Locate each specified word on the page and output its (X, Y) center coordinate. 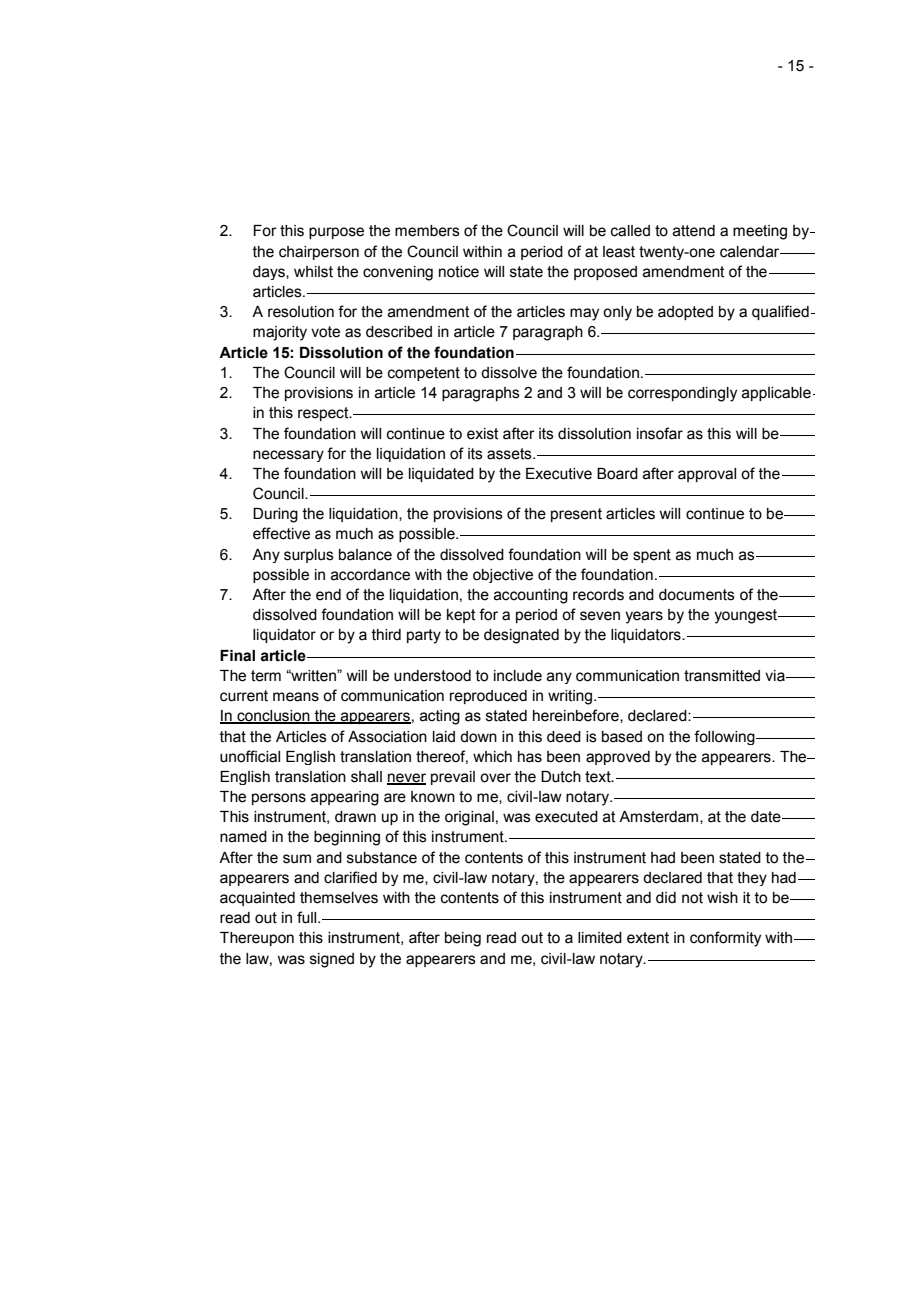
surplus (309, 556)
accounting (531, 596)
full (308, 917)
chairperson (319, 253)
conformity (725, 939)
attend (694, 231)
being (463, 939)
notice (459, 272)
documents (697, 595)
